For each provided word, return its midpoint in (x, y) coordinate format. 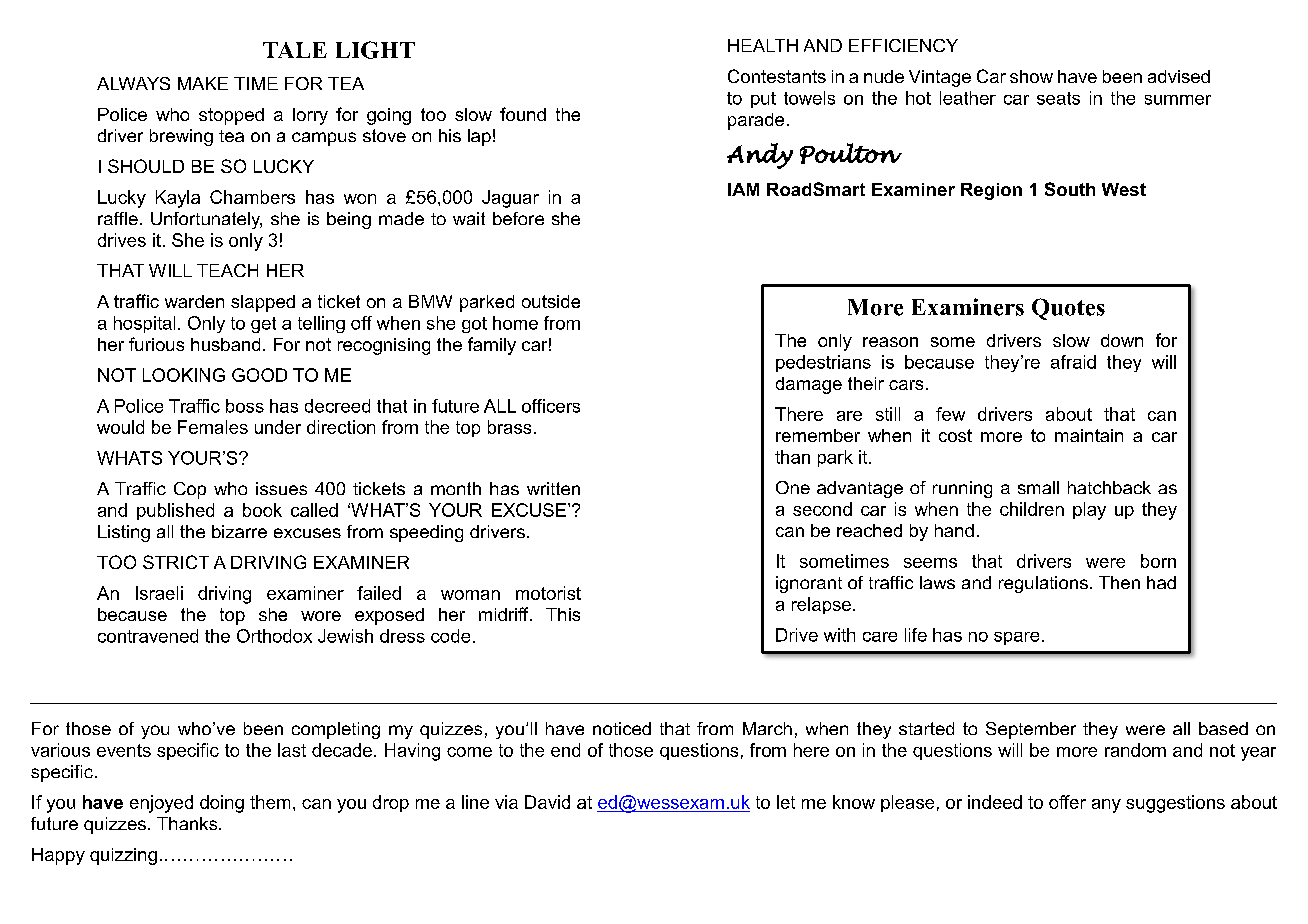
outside (551, 301)
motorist (548, 593)
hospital (144, 324)
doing (222, 804)
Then (1119, 582)
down (1122, 340)
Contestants (777, 76)
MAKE (203, 83)
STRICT (176, 562)
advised (1179, 76)
